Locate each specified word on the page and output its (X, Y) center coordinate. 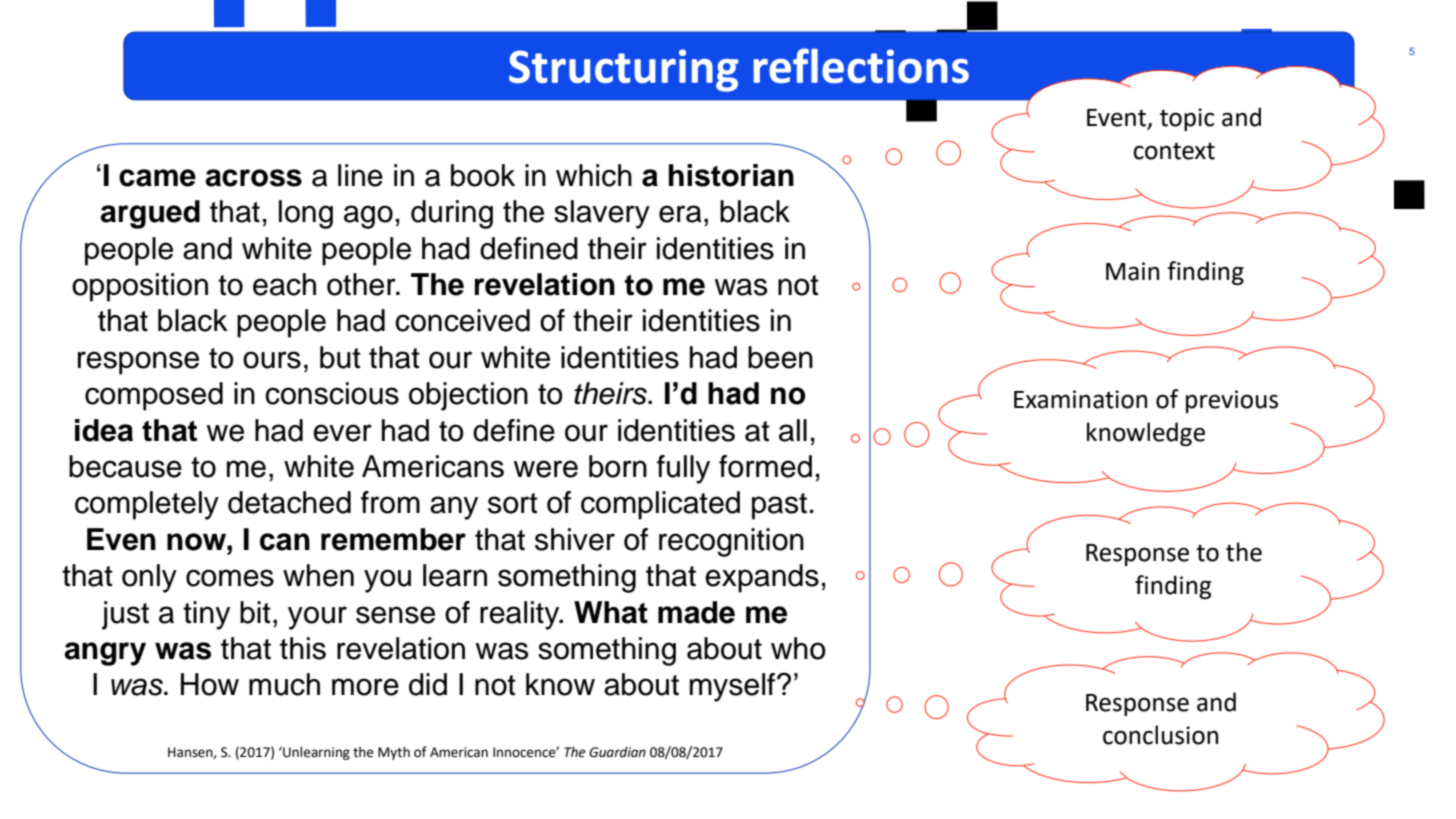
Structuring (623, 70)
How (210, 684)
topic (1187, 119)
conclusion (1160, 735)
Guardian (617, 752)
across (253, 178)
